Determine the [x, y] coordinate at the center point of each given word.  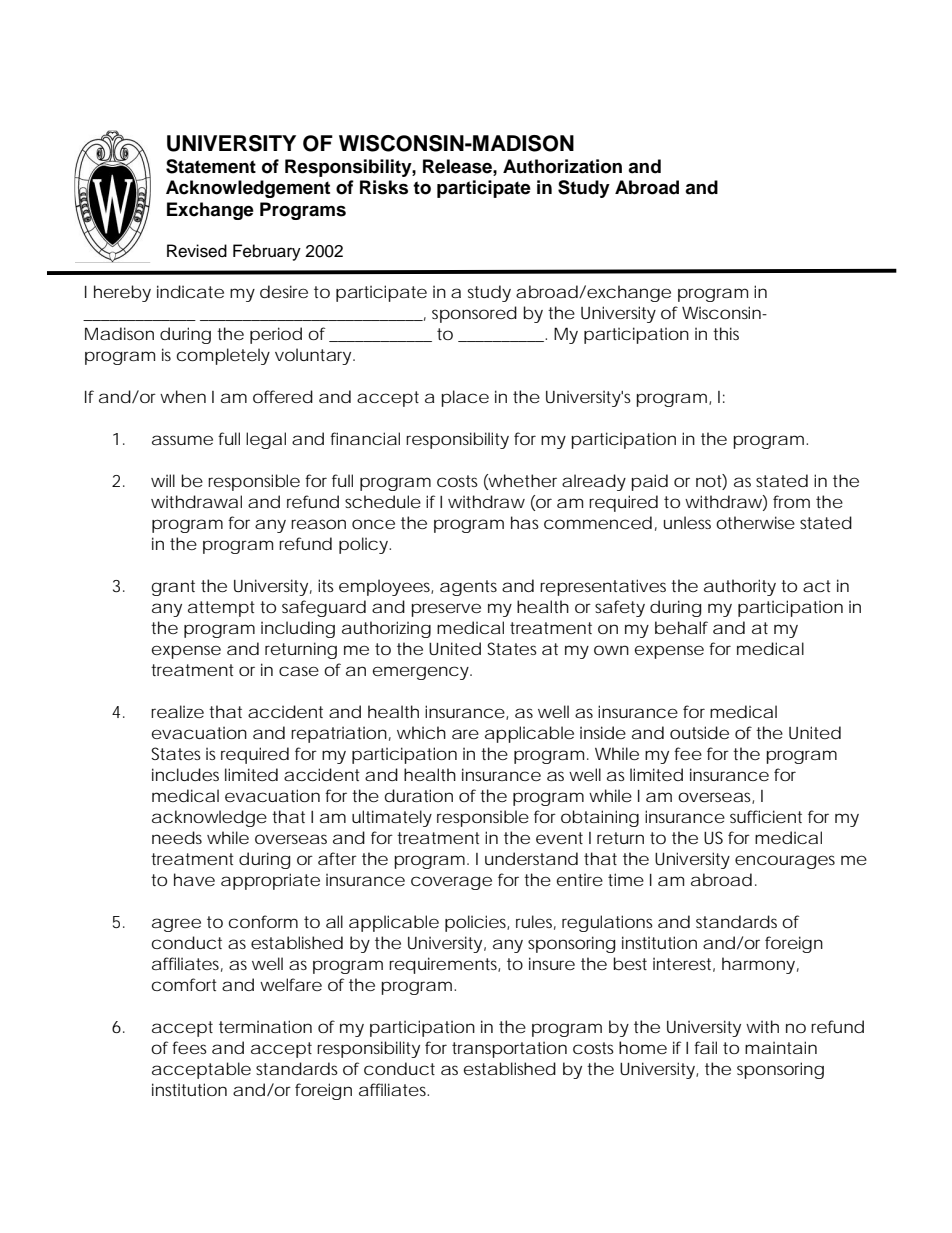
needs [177, 837]
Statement [211, 166]
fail [705, 1047]
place [465, 398]
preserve [446, 610]
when [183, 396]
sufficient [766, 816]
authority [740, 587]
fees [189, 1047]
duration [419, 795]
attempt [221, 609]
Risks [384, 187]
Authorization [562, 166]
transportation [509, 1050]
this [726, 333]
